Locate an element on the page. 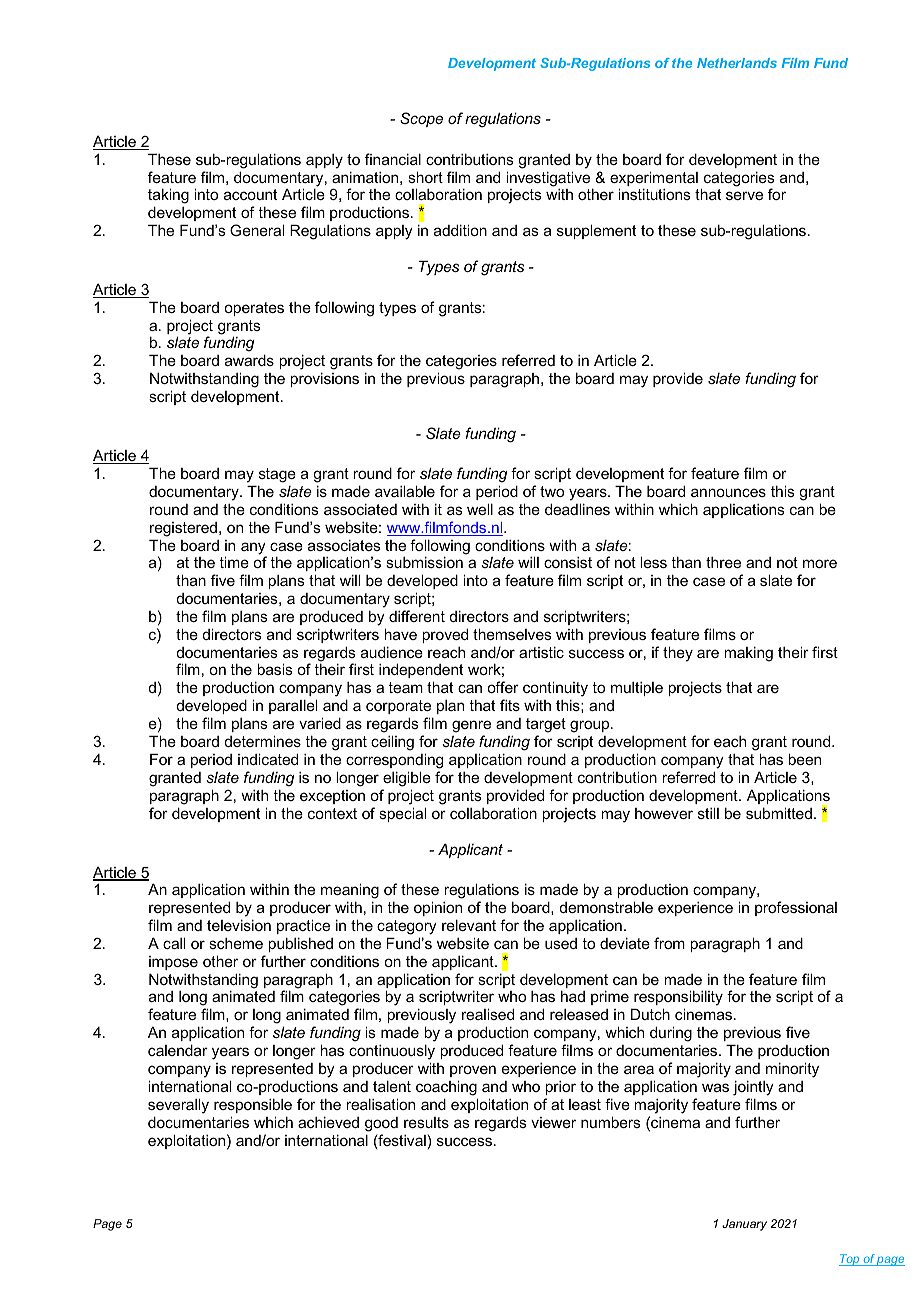 This page has height=1308, width=924. account is located at coordinates (250, 194).
